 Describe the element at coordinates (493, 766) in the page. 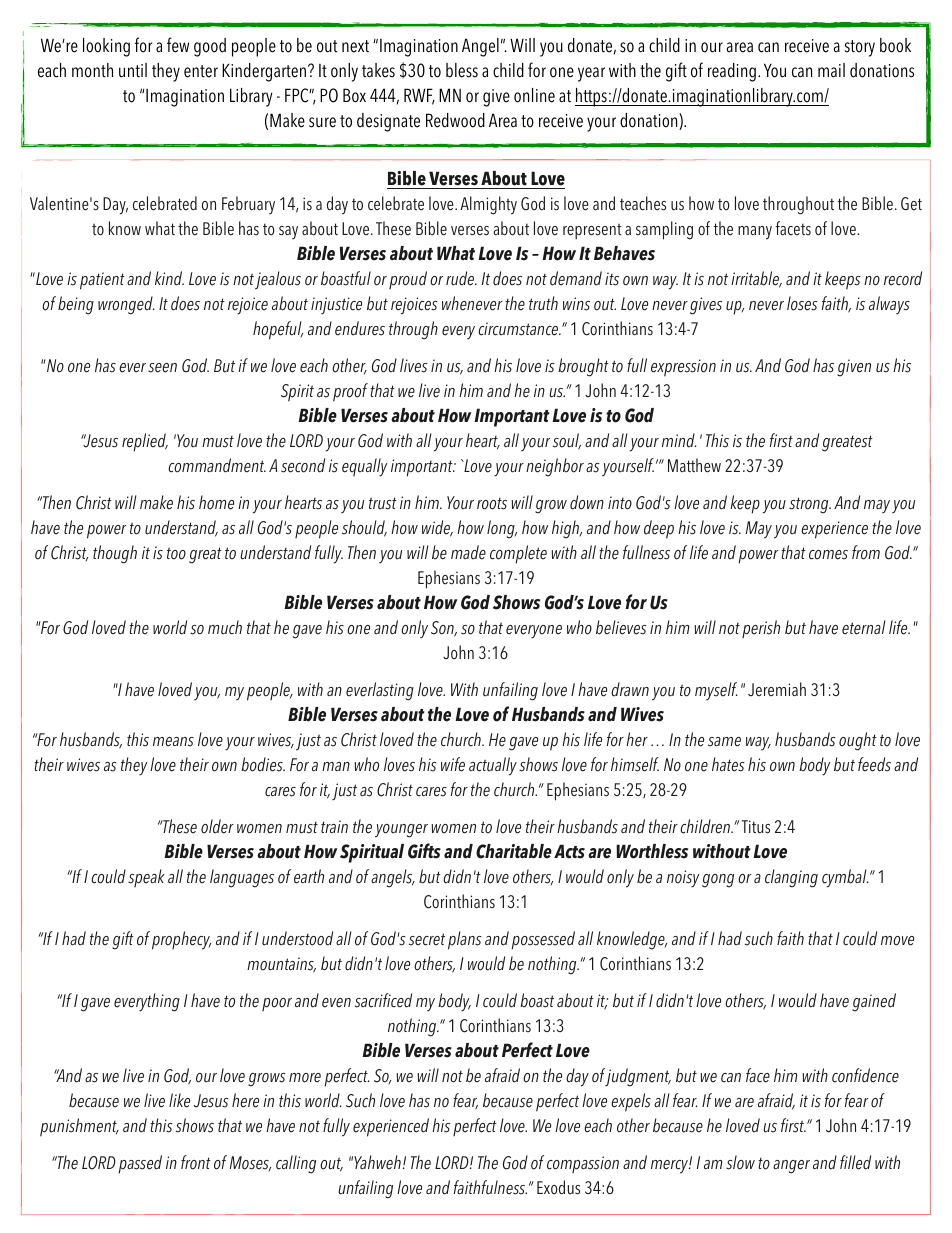

I see `actually` at that location.
